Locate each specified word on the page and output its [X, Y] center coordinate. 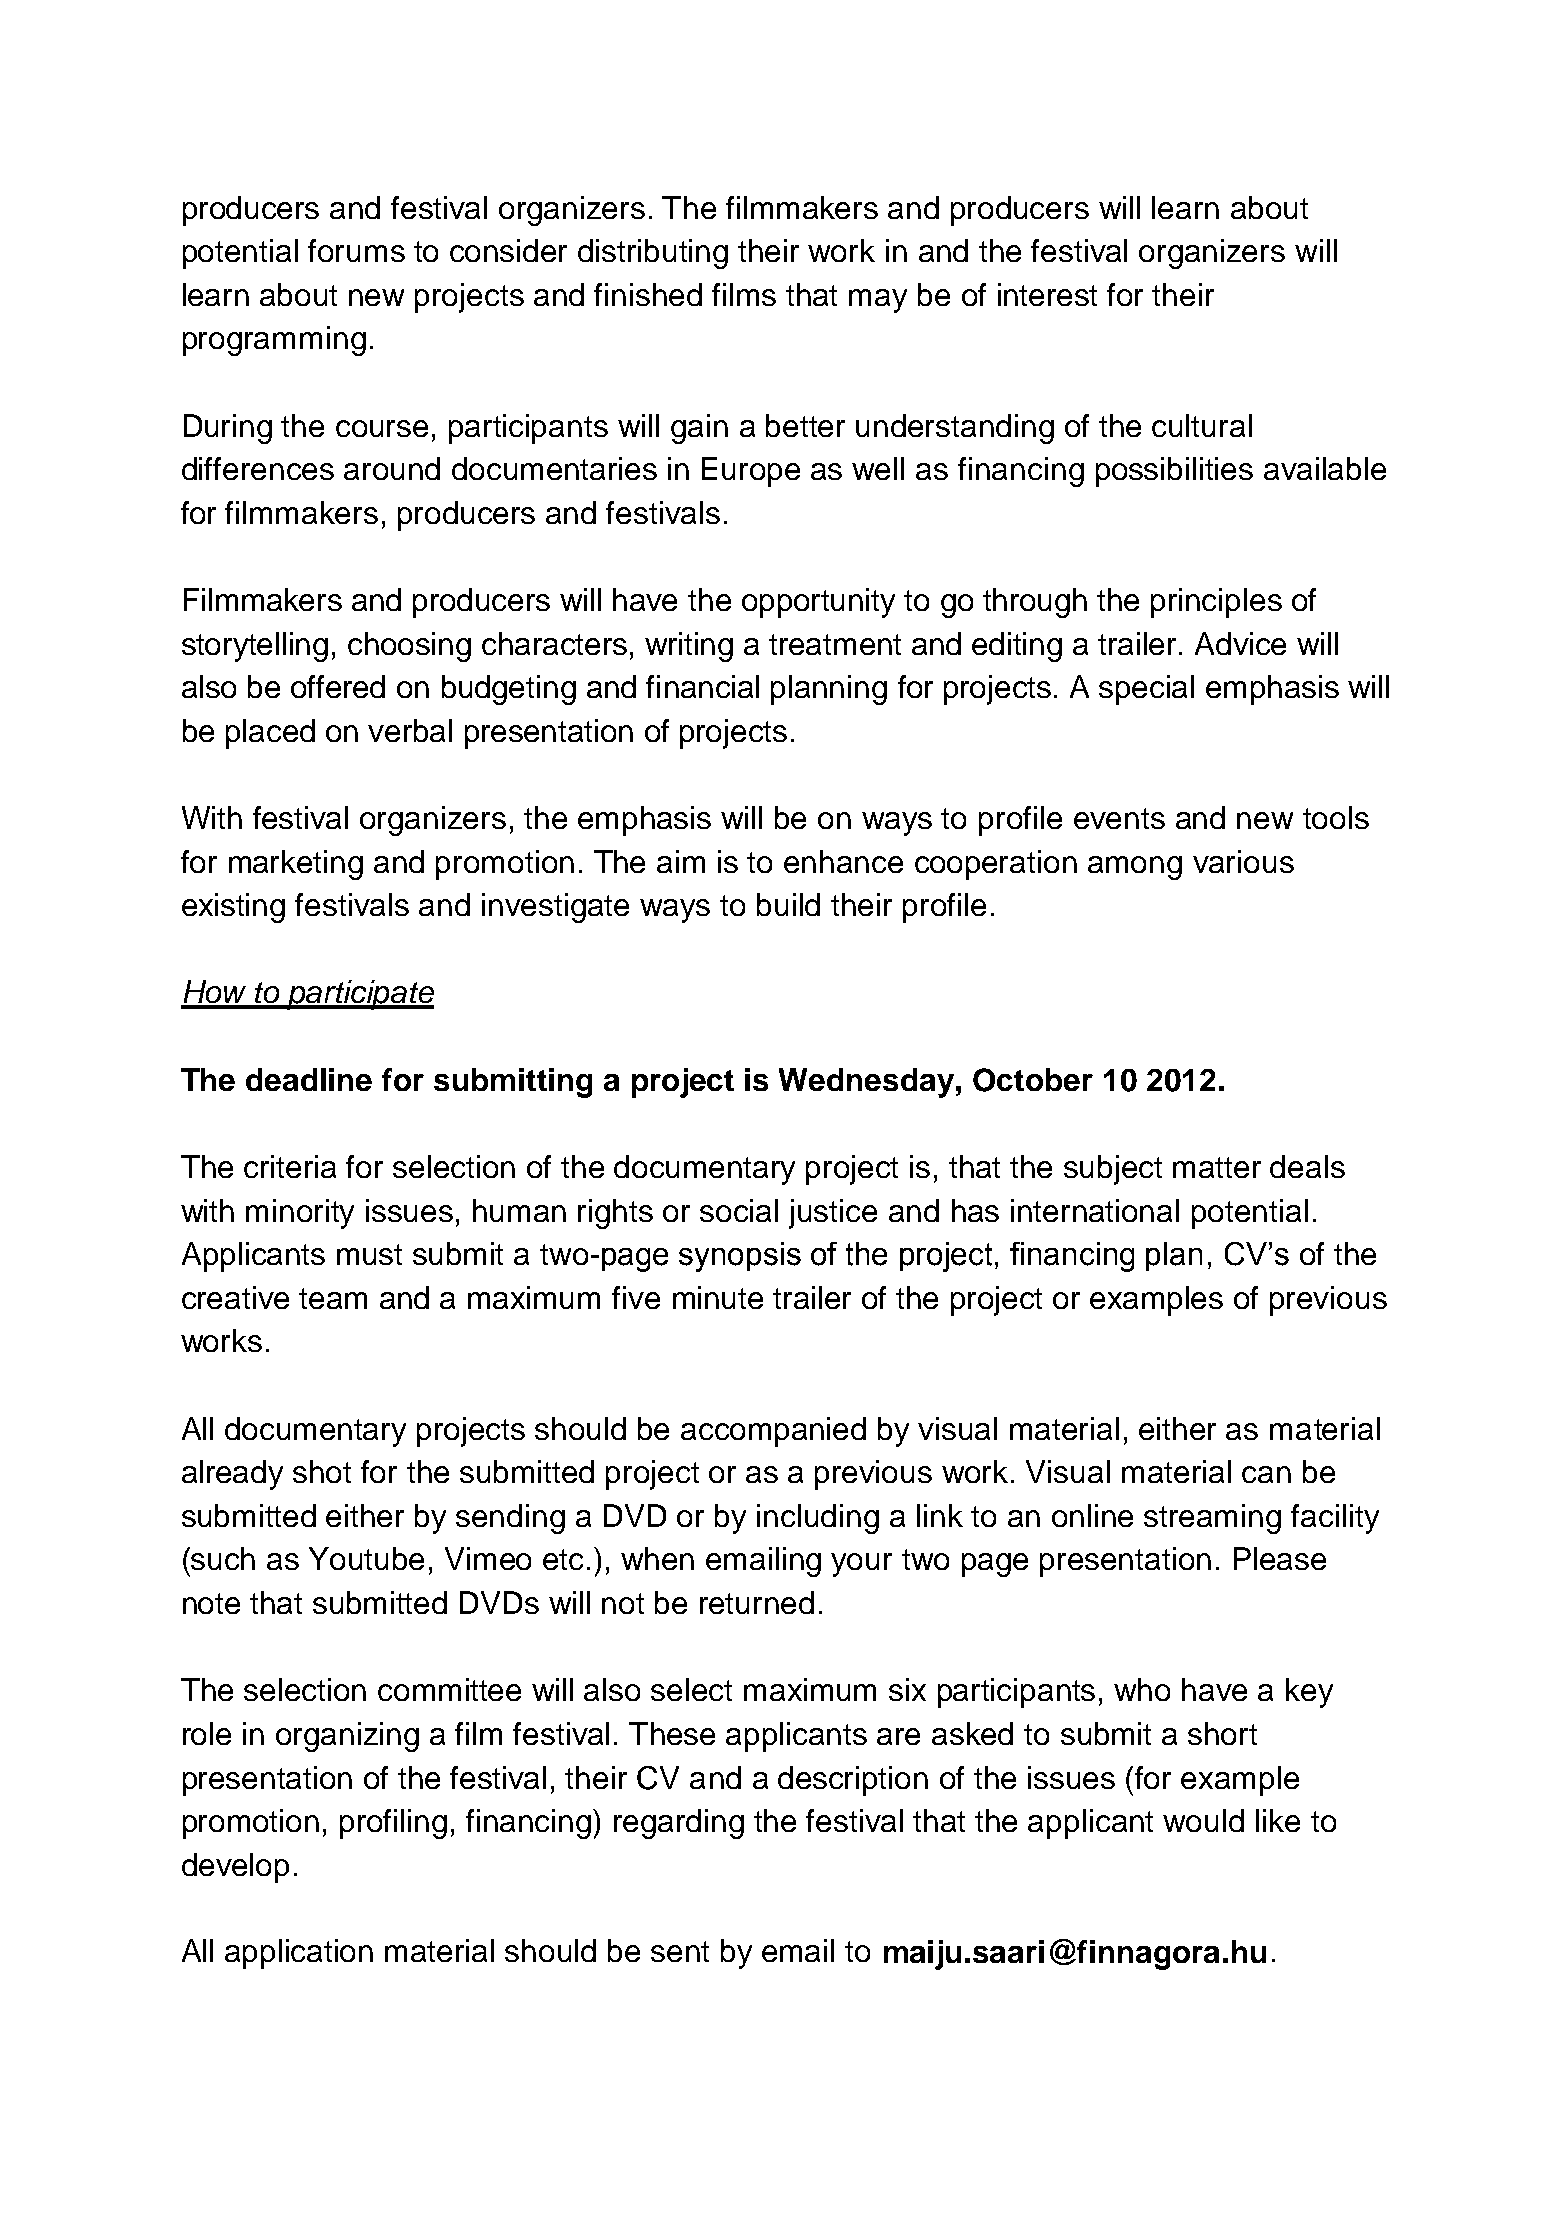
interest [1047, 294]
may [878, 301]
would [1203, 1820]
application [299, 1954]
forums [356, 250]
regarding [679, 1824]
